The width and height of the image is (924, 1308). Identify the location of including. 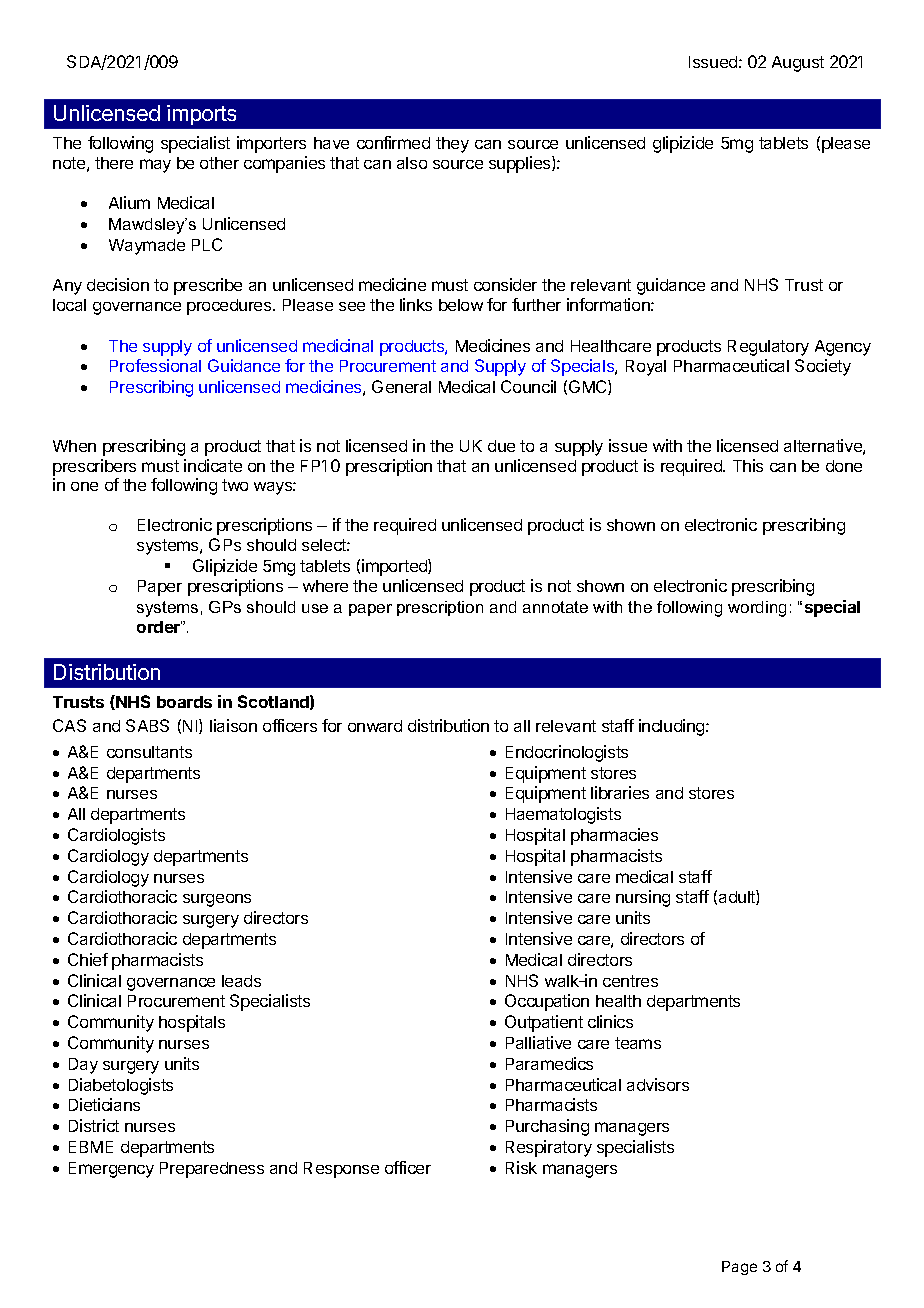
(673, 727).
